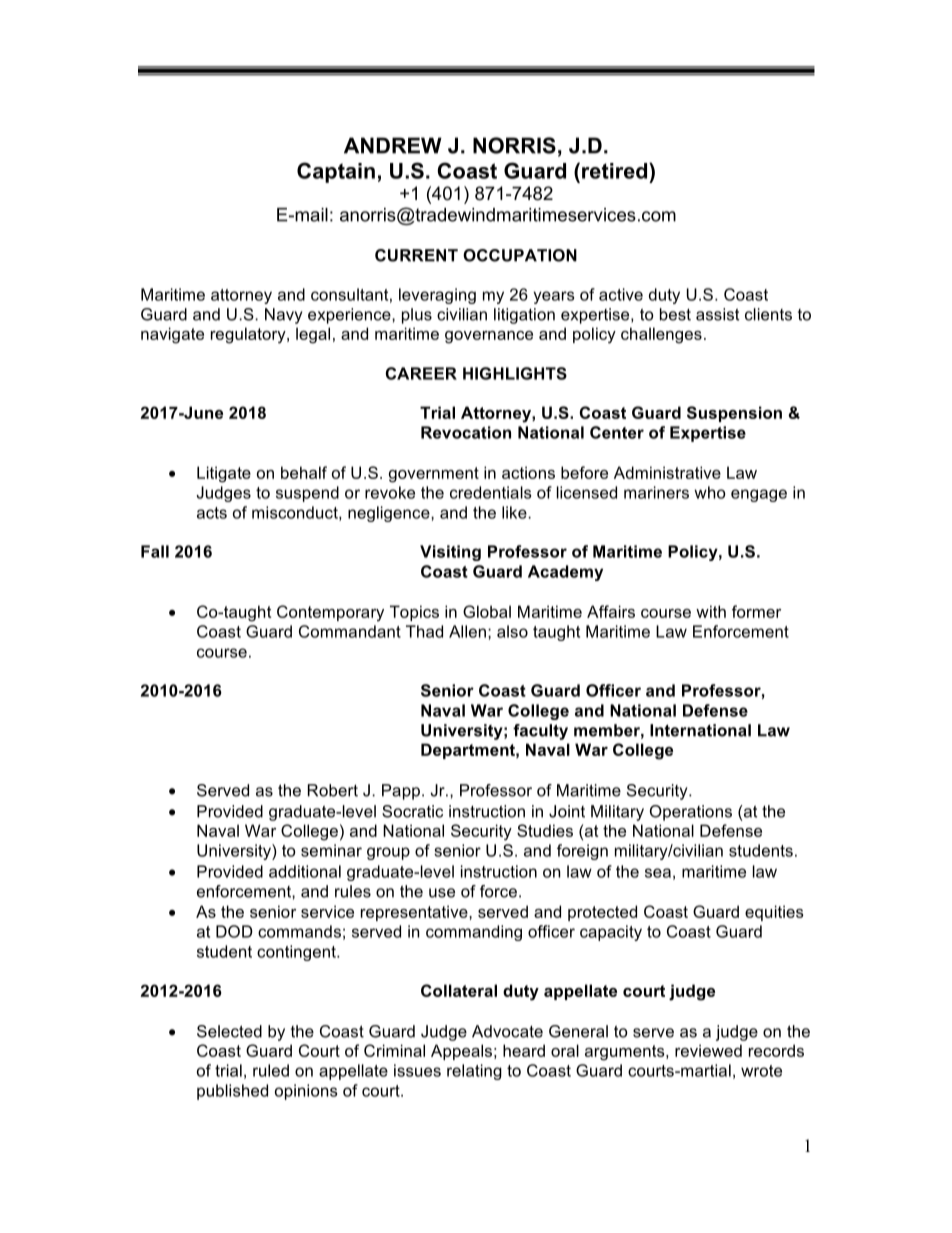  Describe the element at coordinates (330, 613) in the screenshot. I see `Contemporary` at that location.
